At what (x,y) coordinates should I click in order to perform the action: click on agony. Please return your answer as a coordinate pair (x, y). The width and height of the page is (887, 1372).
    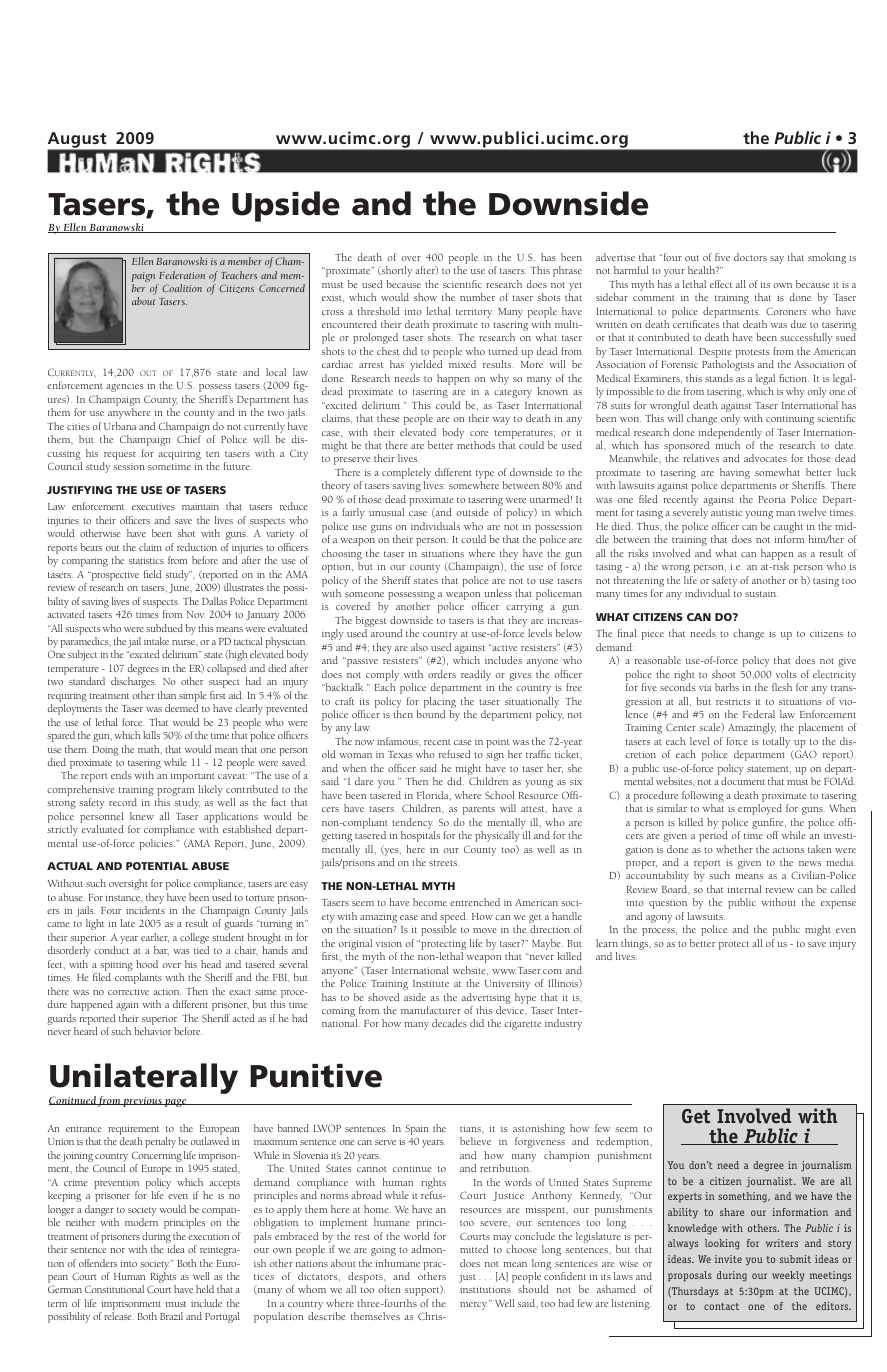
    Looking at the image, I should click on (659, 919).
